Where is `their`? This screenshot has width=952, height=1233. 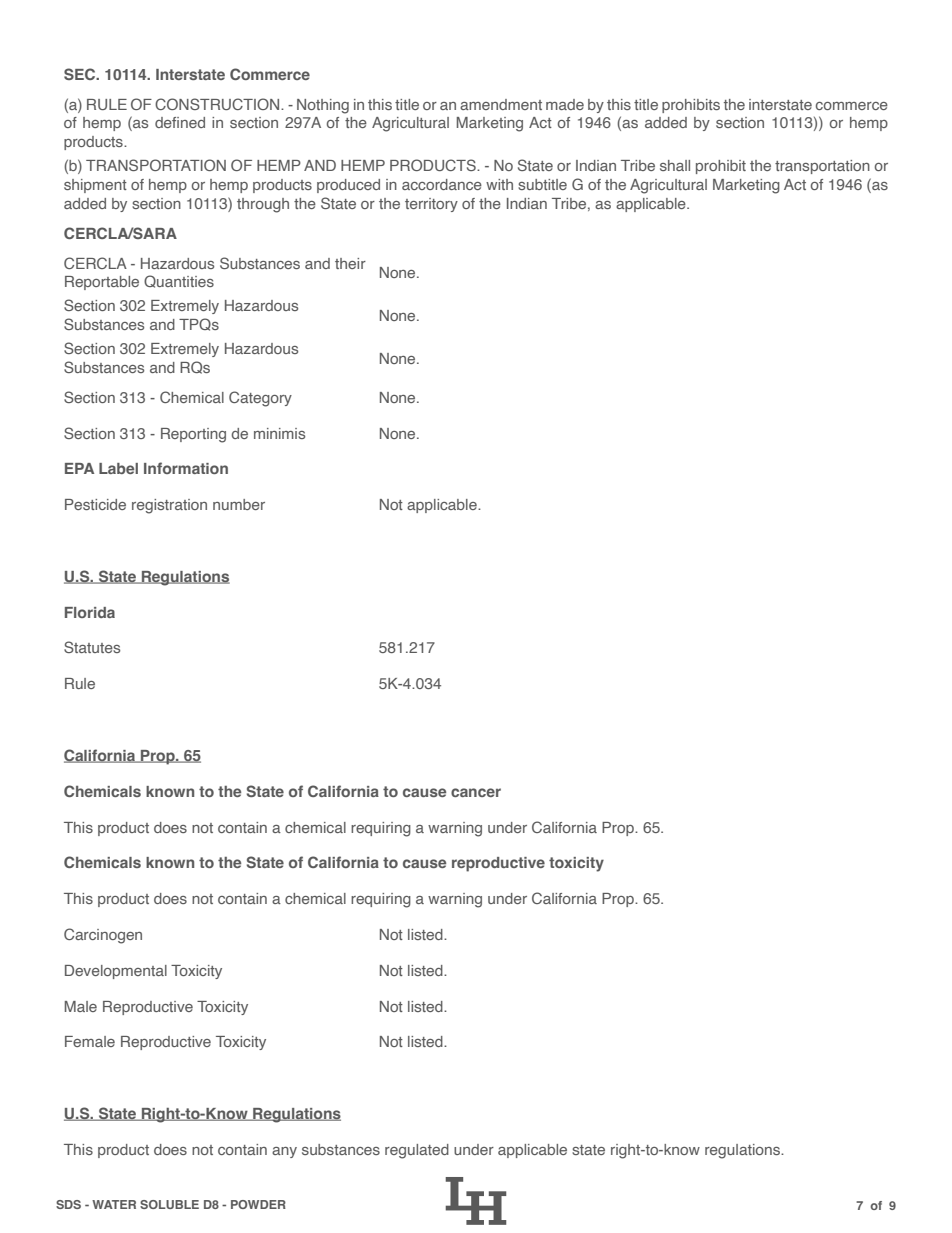
their is located at coordinates (350, 263).
